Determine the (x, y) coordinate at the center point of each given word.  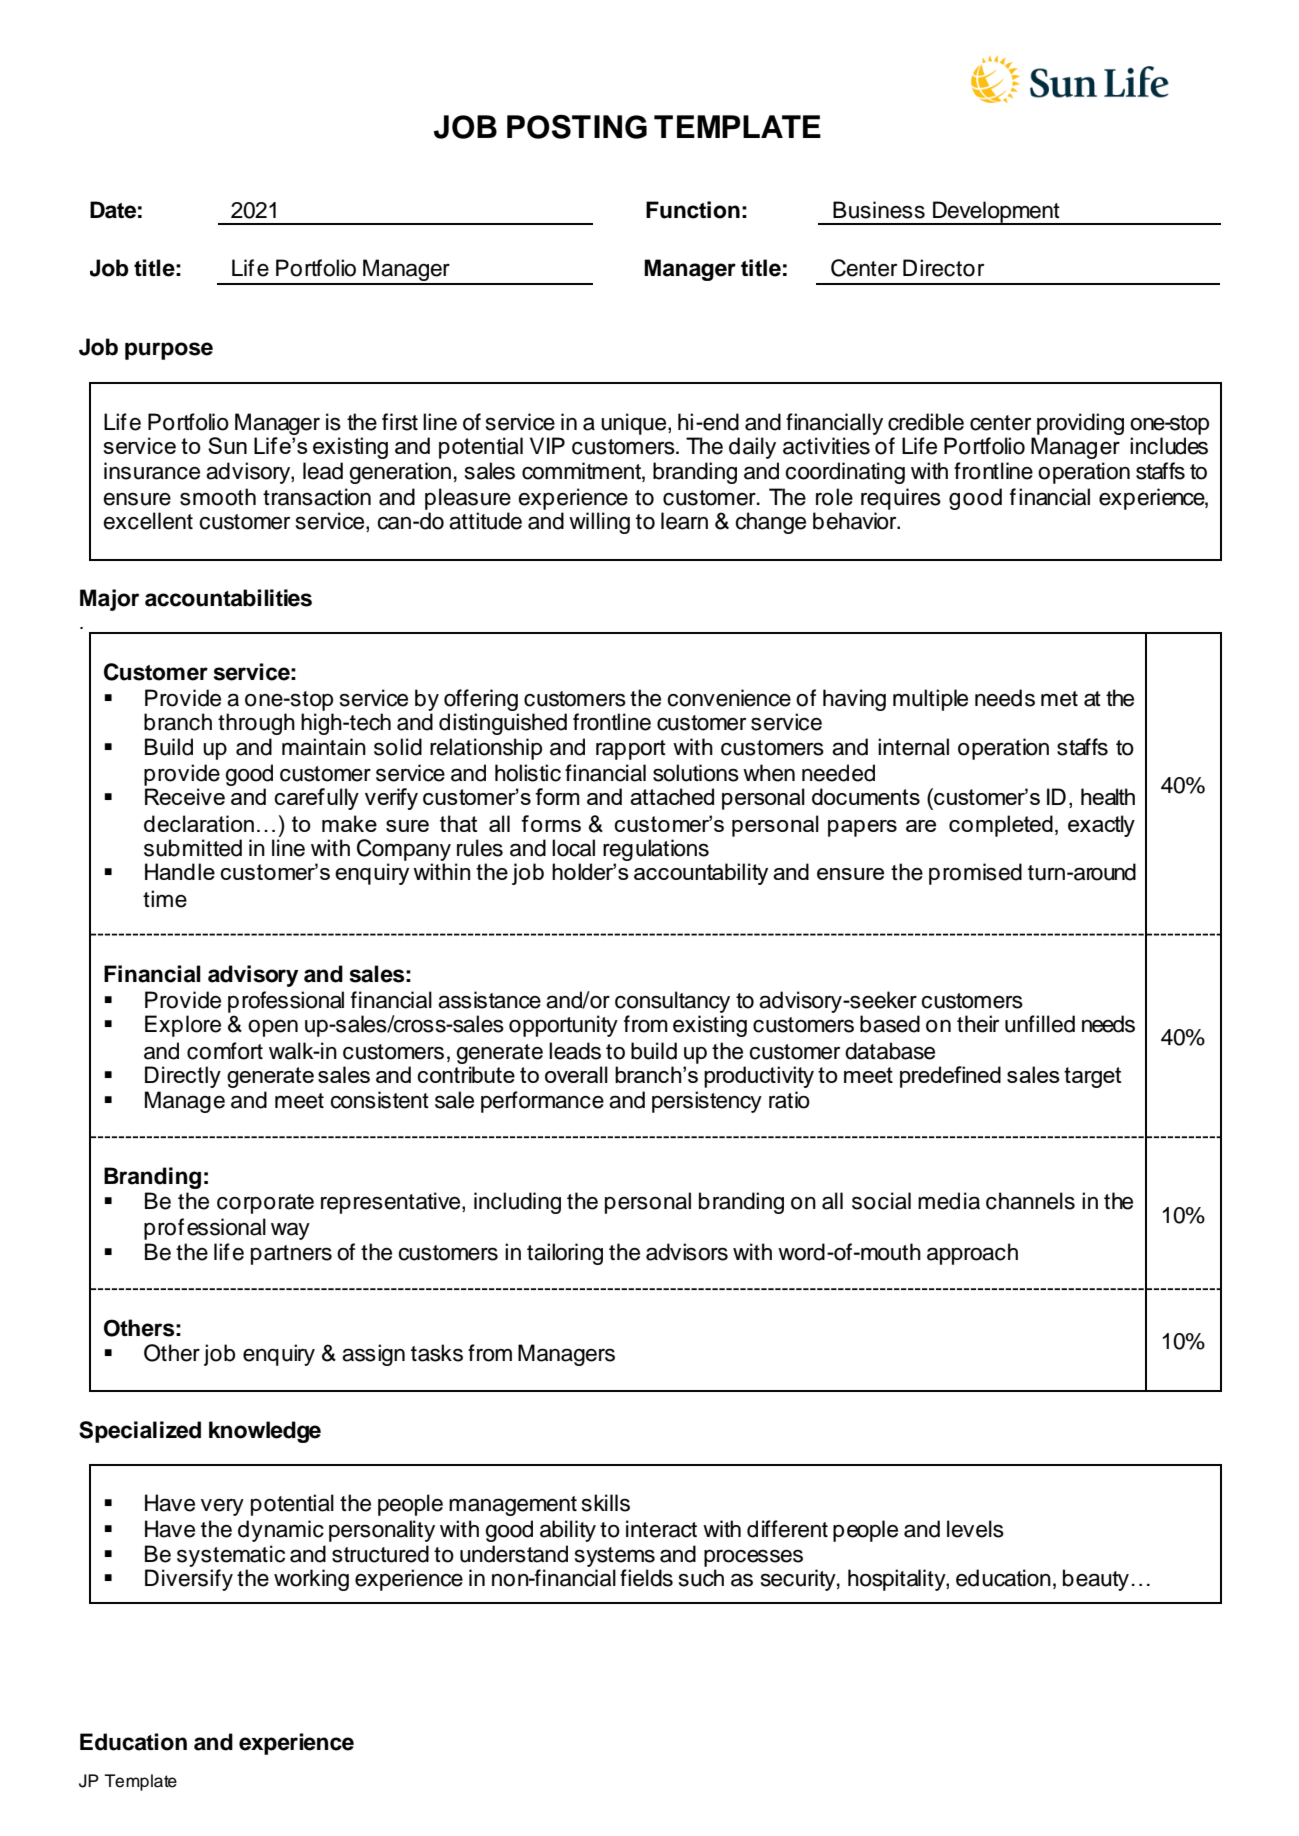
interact (661, 1529)
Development (996, 213)
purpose (169, 351)
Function (693, 210)
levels (975, 1529)
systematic (231, 1556)
